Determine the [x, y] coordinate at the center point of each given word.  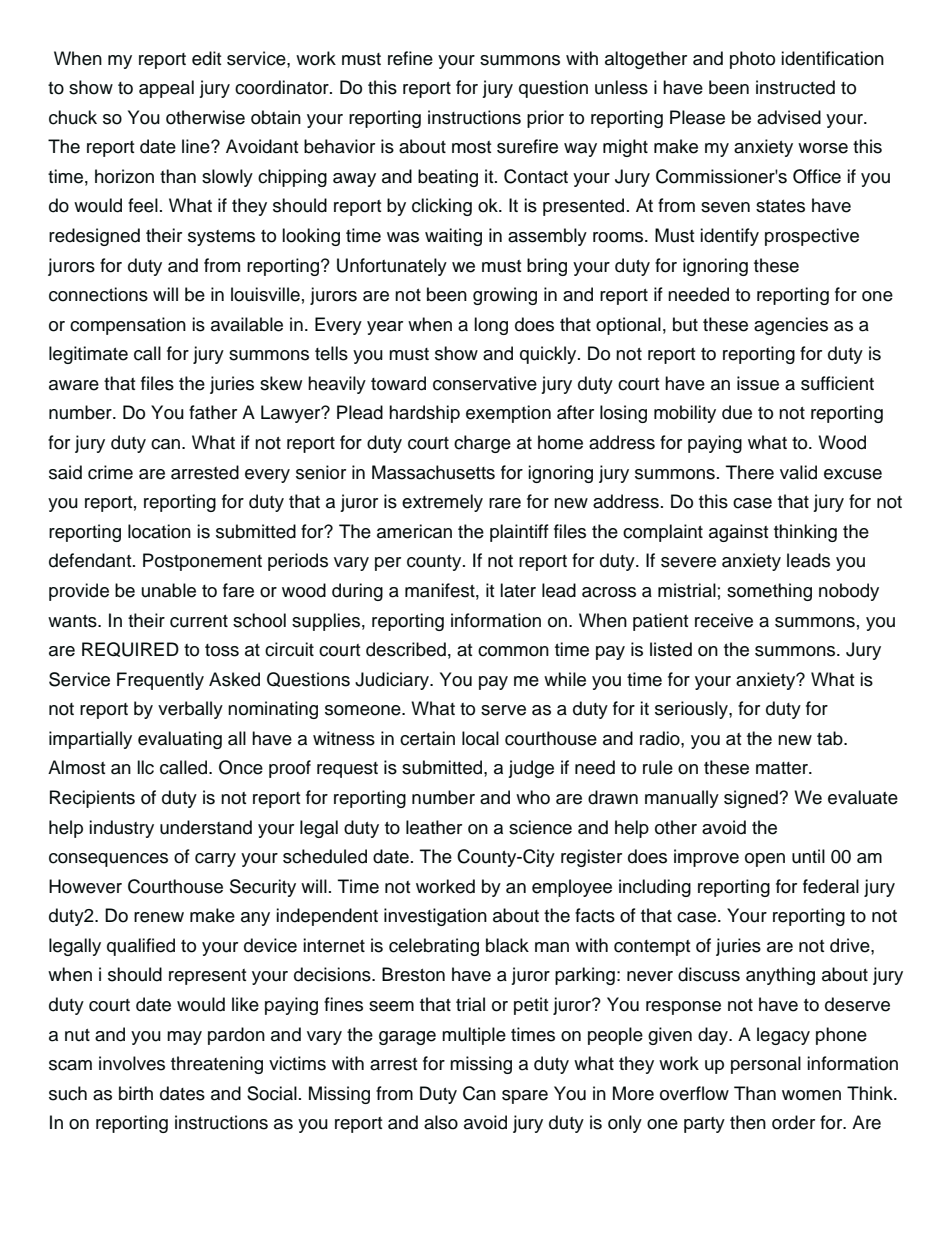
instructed [795, 87]
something [769, 592]
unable [169, 590]
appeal [166, 89]
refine [410, 58]
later [518, 590]
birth [136, 1093]
